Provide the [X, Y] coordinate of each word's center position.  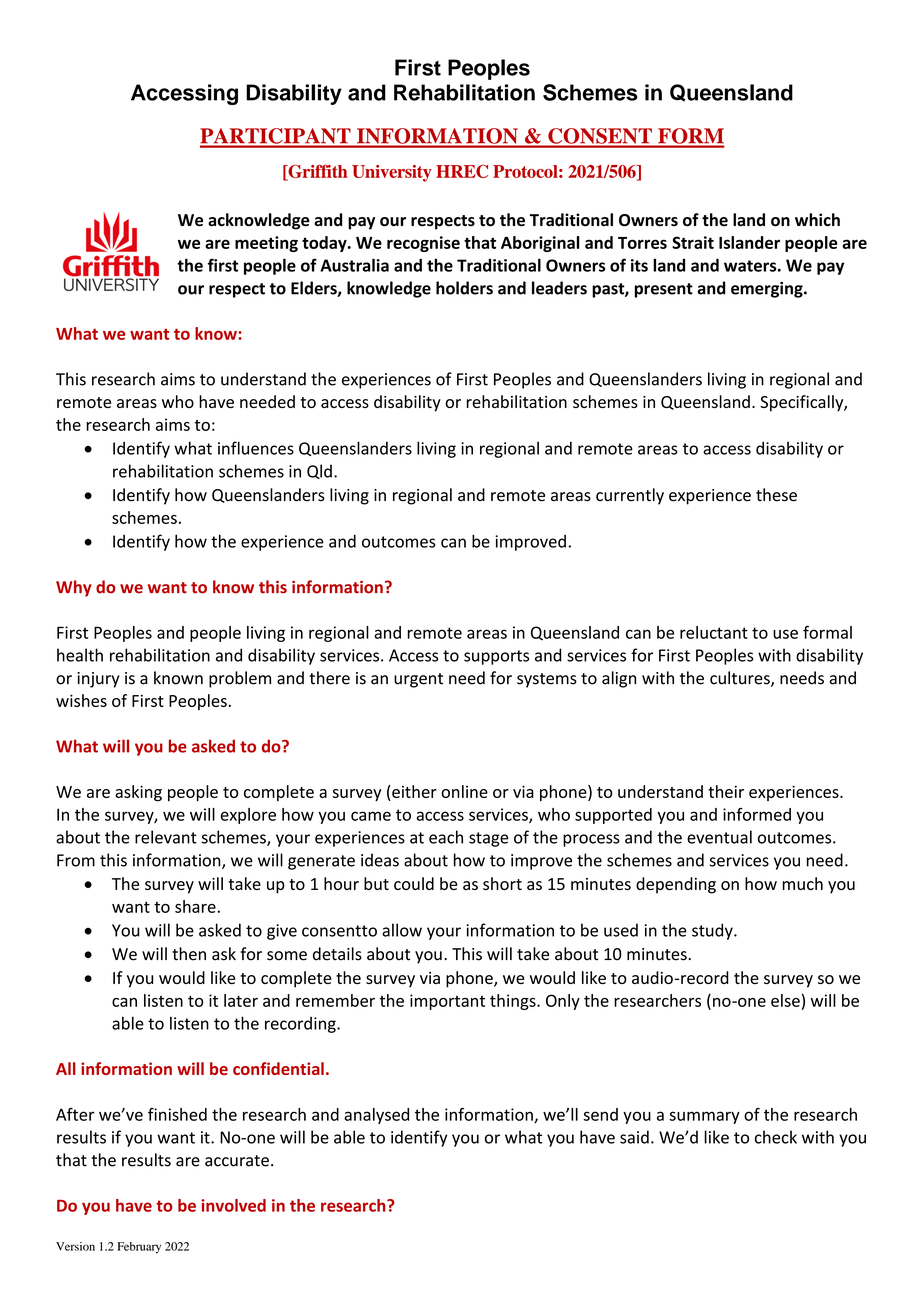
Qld [319, 471]
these [776, 495]
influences [256, 448]
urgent [418, 680]
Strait [693, 242]
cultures [741, 679]
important [447, 1002]
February [139, 1248]
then [189, 954]
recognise [423, 244]
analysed [376, 1116]
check [776, 1137]
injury [98, 680]
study [713, 931]
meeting [266, 244]
